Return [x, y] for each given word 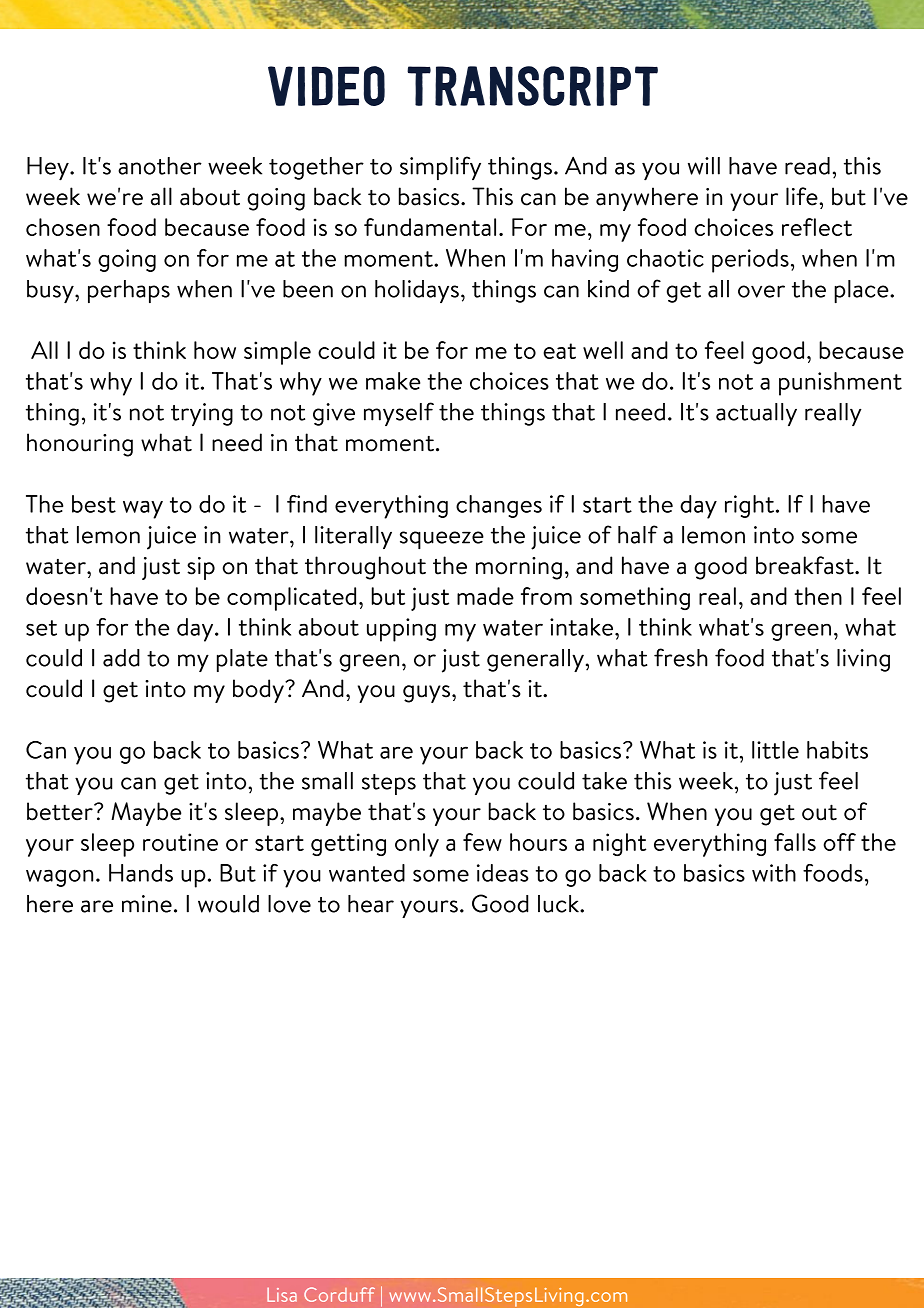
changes [499, 506]
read [807, 166]
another [160, 166]
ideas [503, 873]
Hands [141, 873]
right [749, 506]
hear [371, 904]
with [774, 873]
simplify [440, 168]
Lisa [282, 1295]
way [143, 510]
